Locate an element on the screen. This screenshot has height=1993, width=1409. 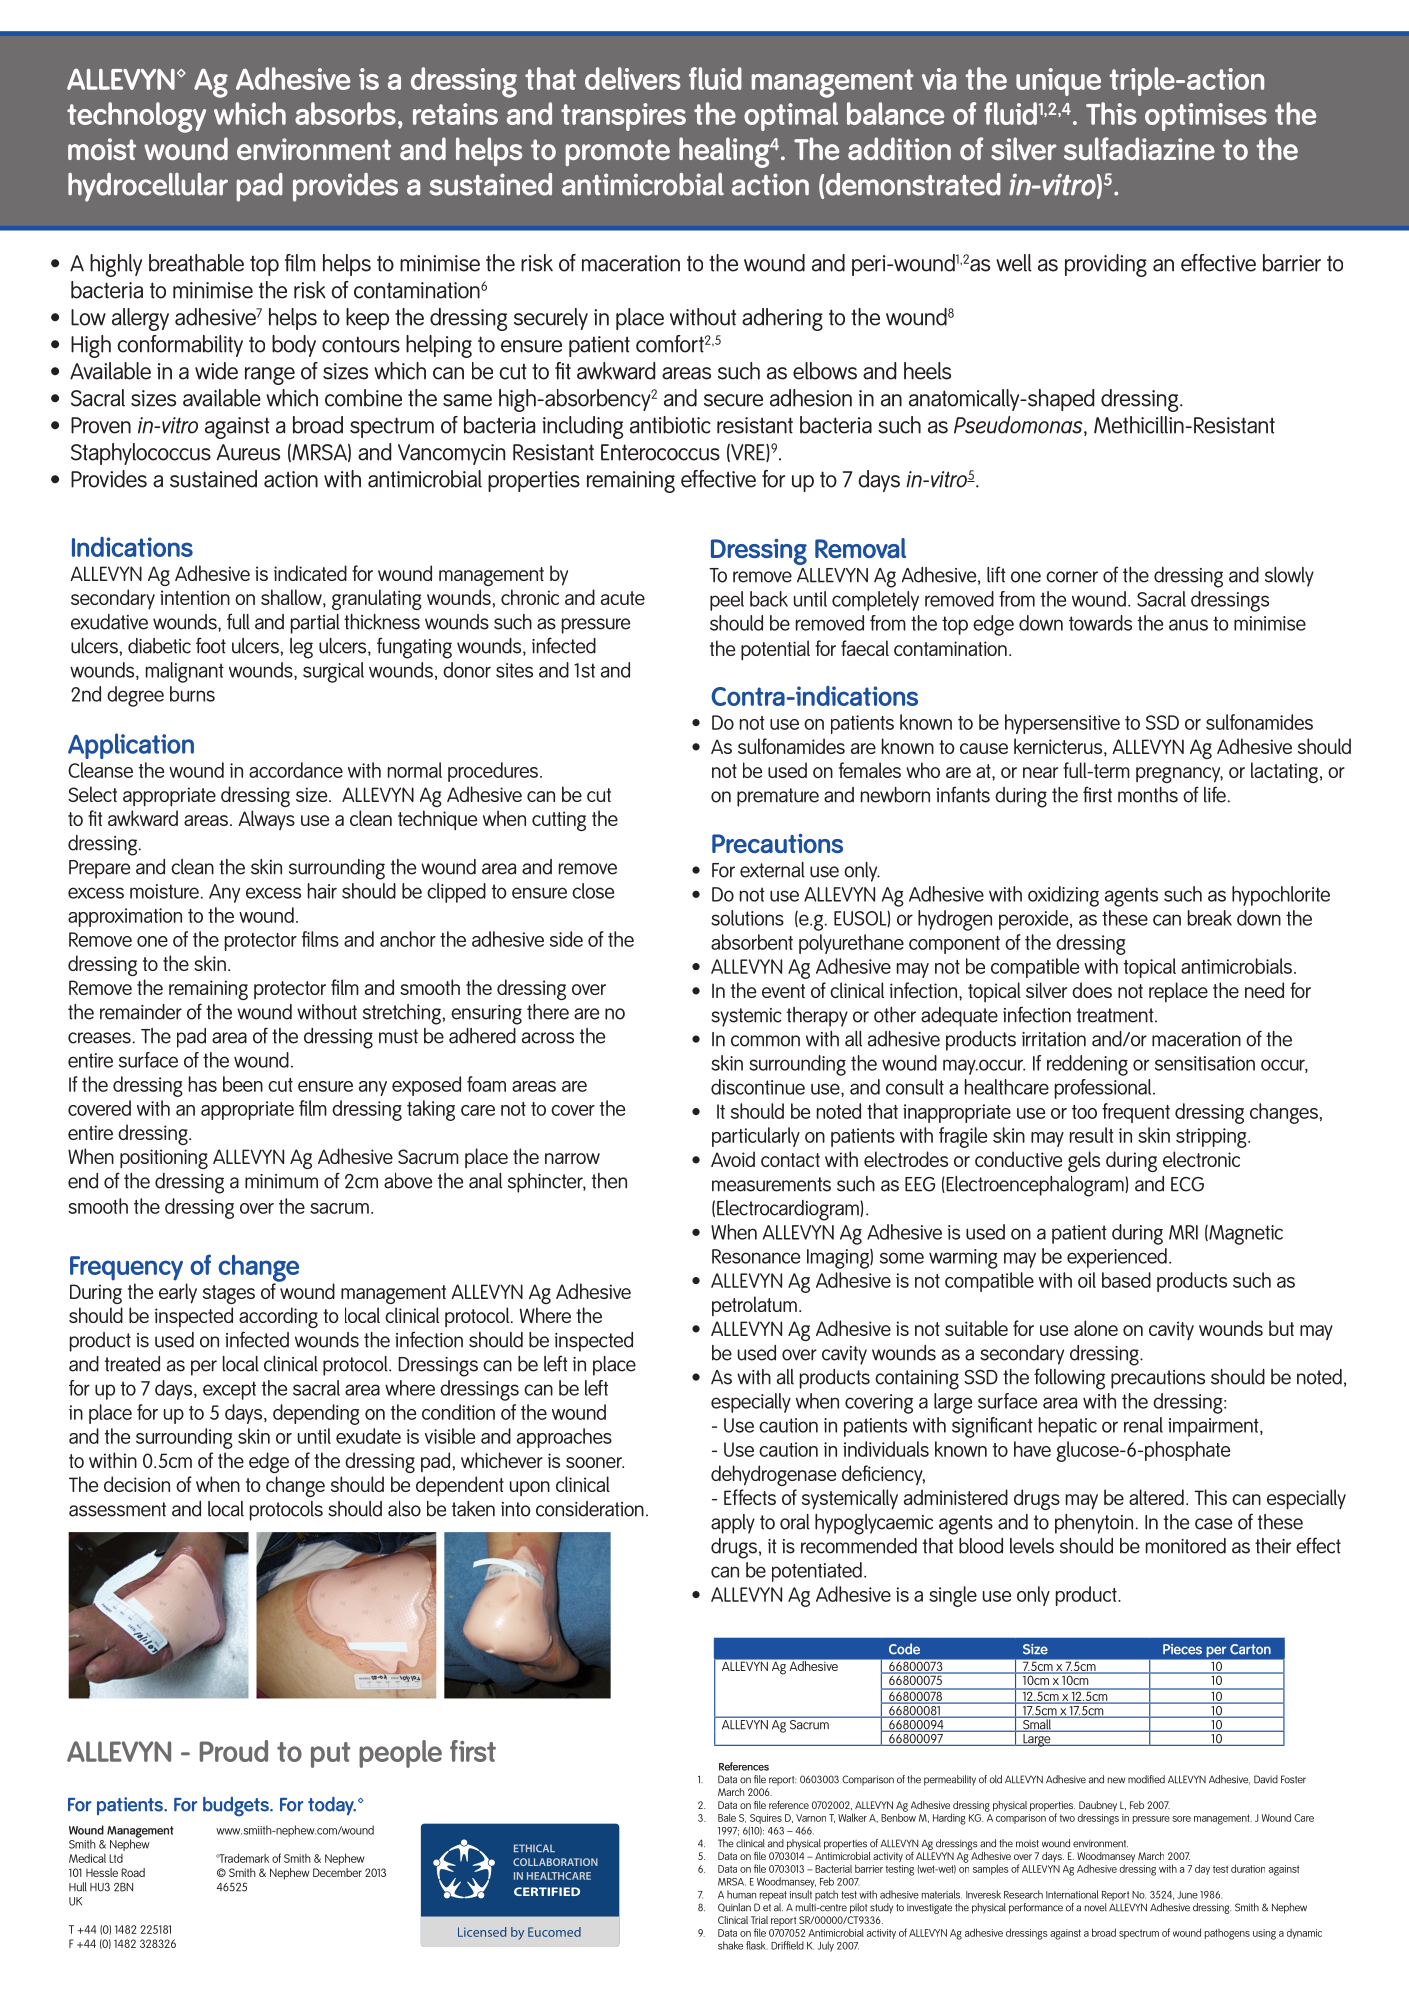
remainder is located at coordinates (141, 1012).
